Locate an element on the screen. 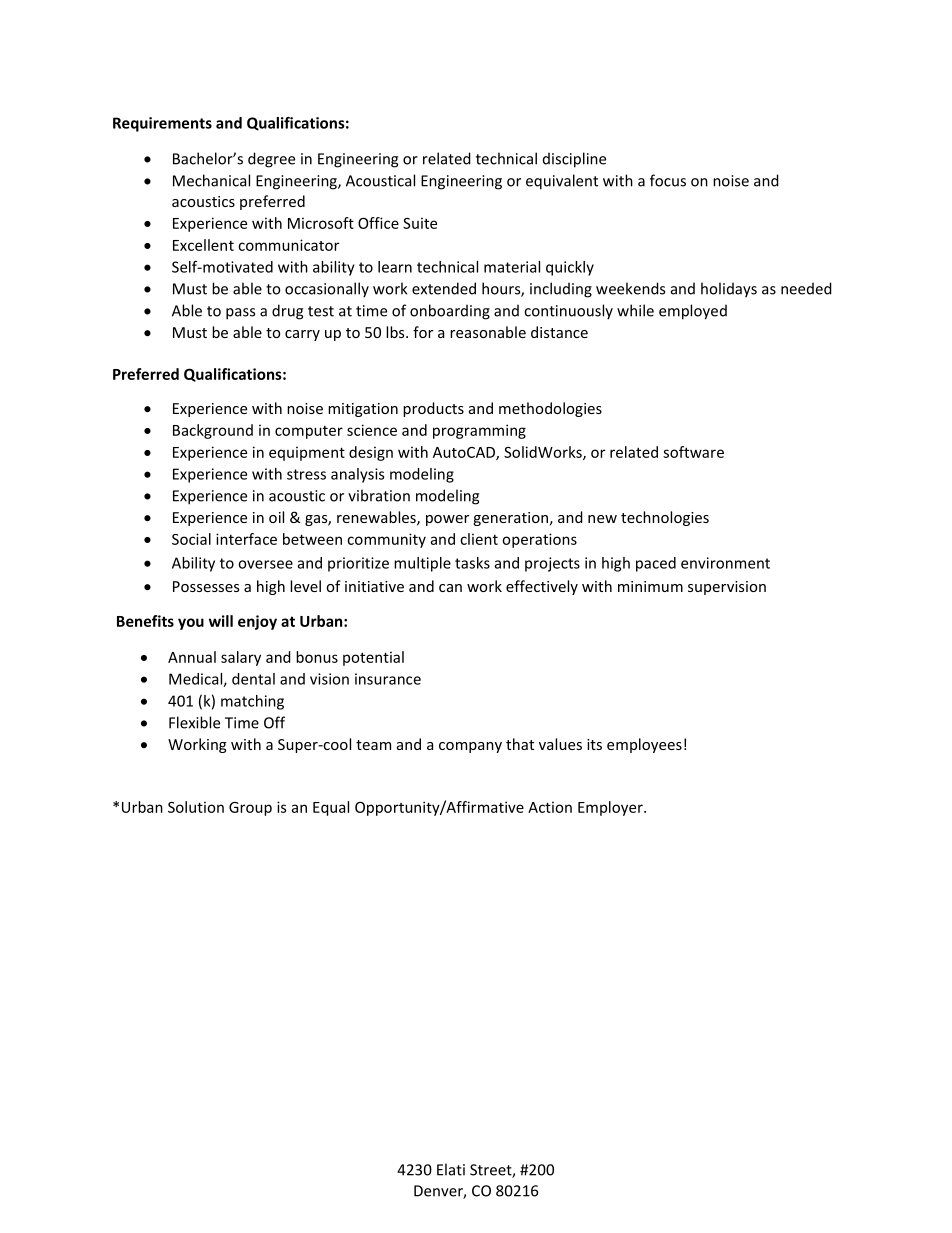  Solution is located at coordinates (196, 807).
